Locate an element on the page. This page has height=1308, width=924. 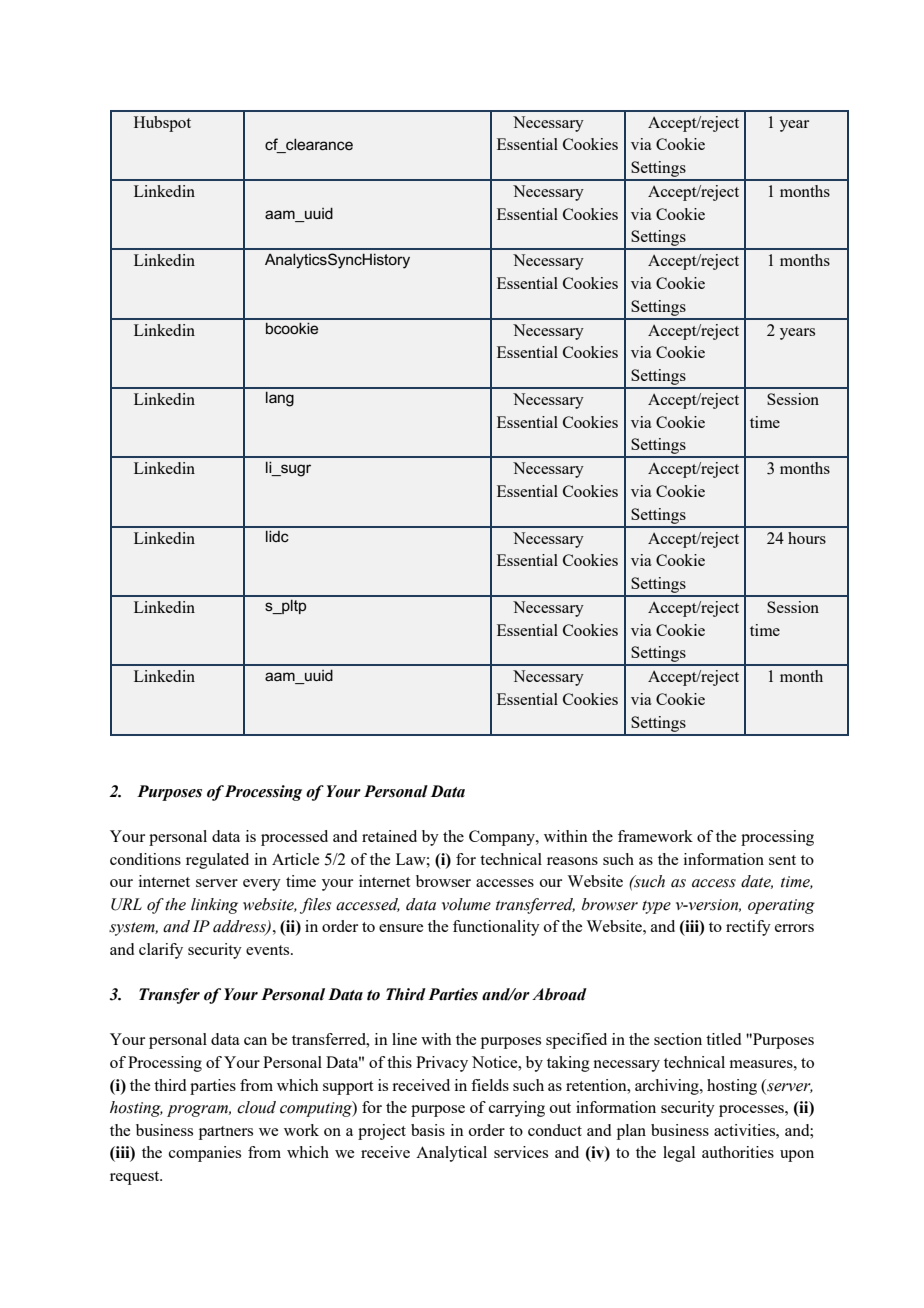
hours is located at coordinates (807, 538).
